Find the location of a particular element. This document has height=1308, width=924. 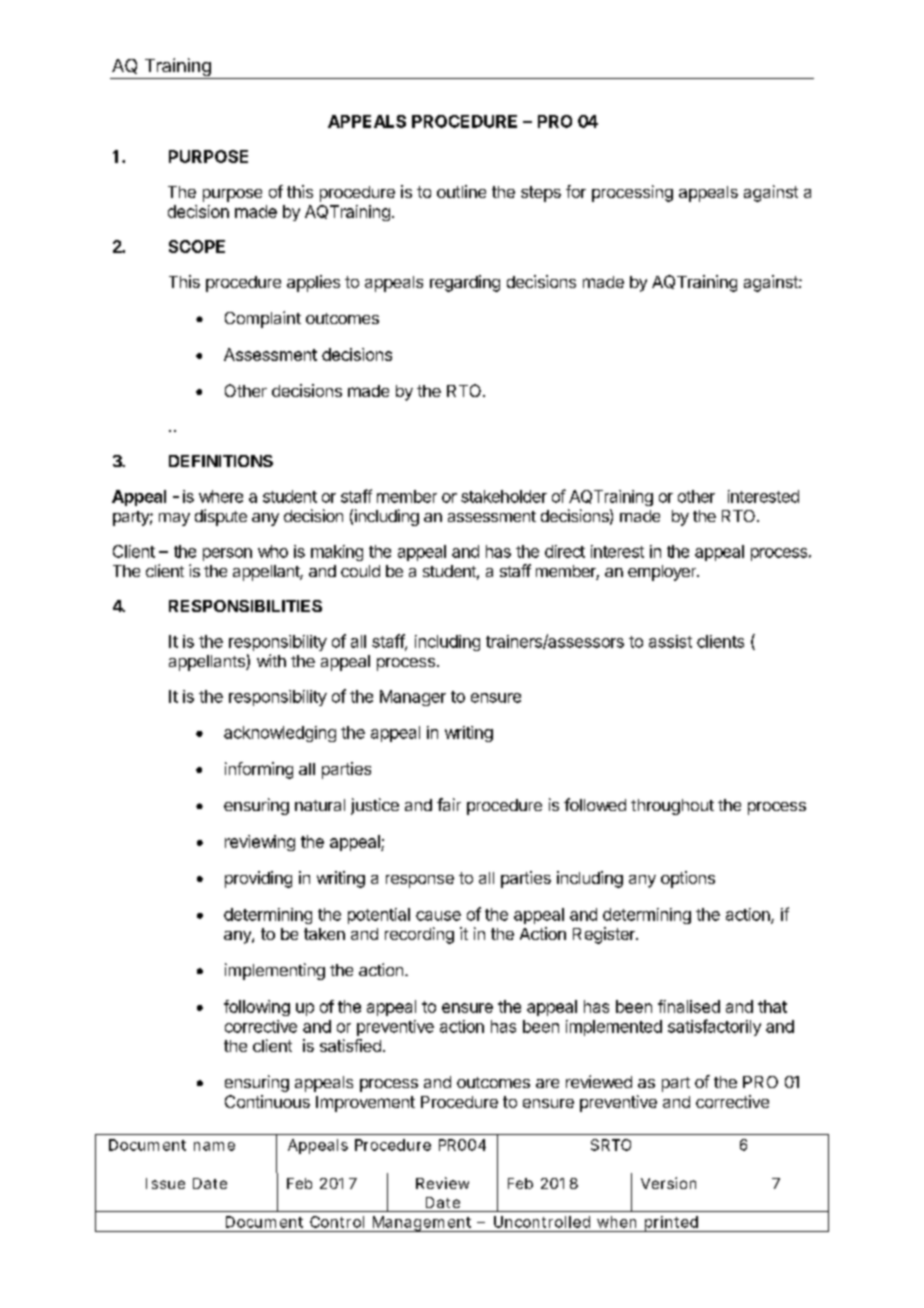

SCOPE is located at coordinates (197, 246).
